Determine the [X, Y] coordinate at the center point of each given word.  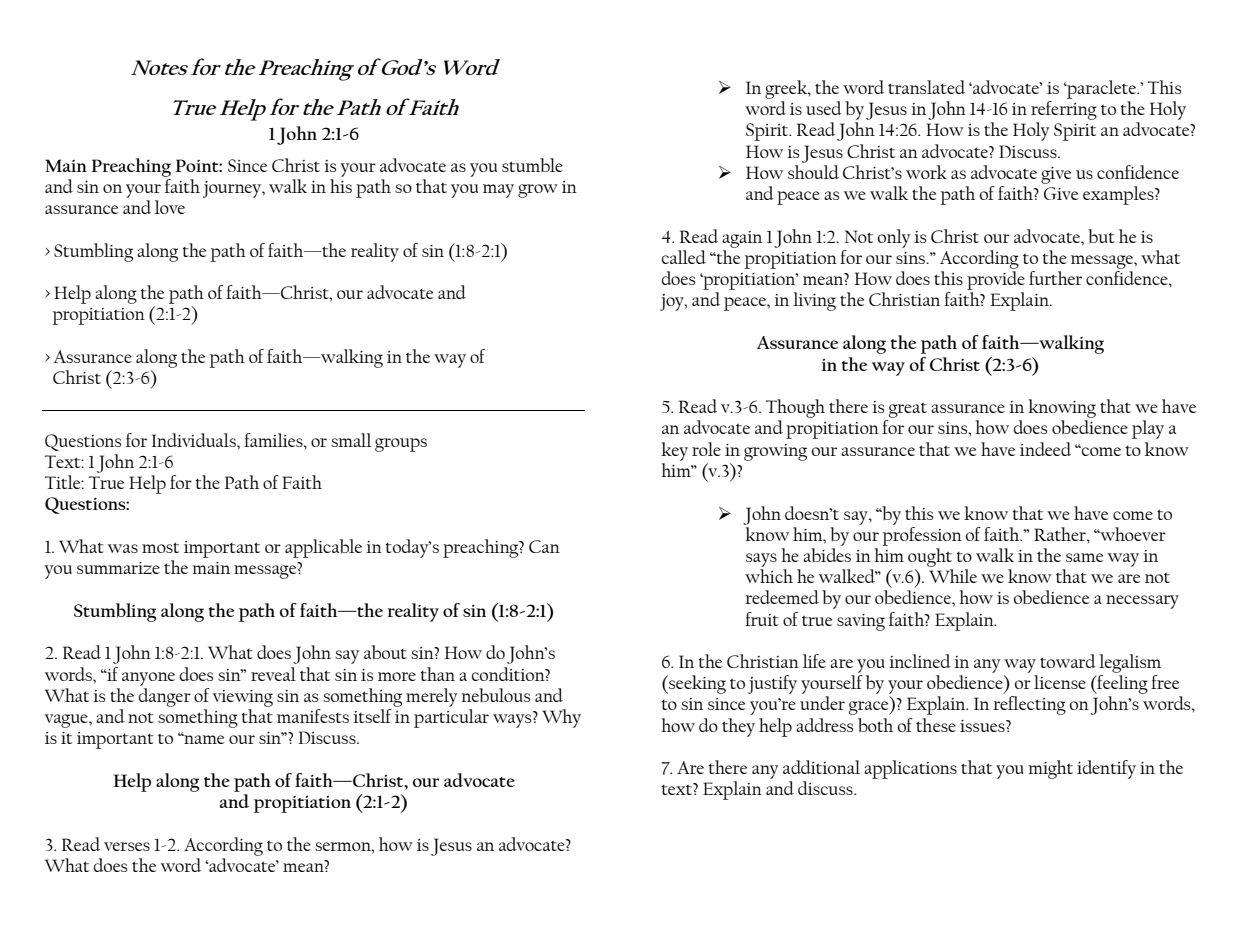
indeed [1045, 449]
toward [1068, 661]
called [684, 257]
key [674, 451]
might [1050, 769]
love [170, 207]
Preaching [131, 167]
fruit [762, 619]
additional [821, 767]
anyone [148, 679]
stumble [532, 165]
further [1055, 278]
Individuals [195, 440]
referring [1064, 110]
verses [127, 846]
